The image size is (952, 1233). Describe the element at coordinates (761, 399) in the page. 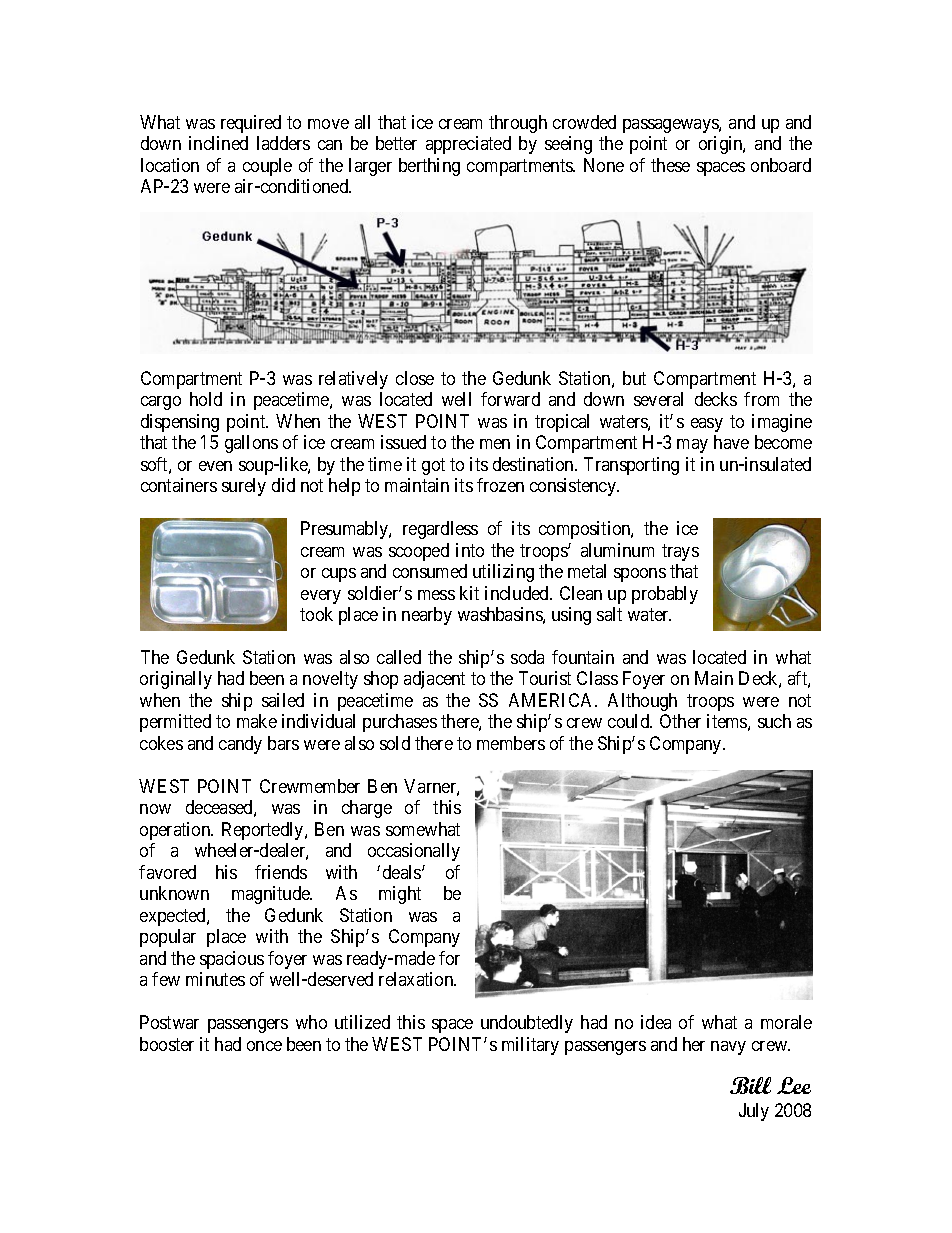

I see `from` at that location.
